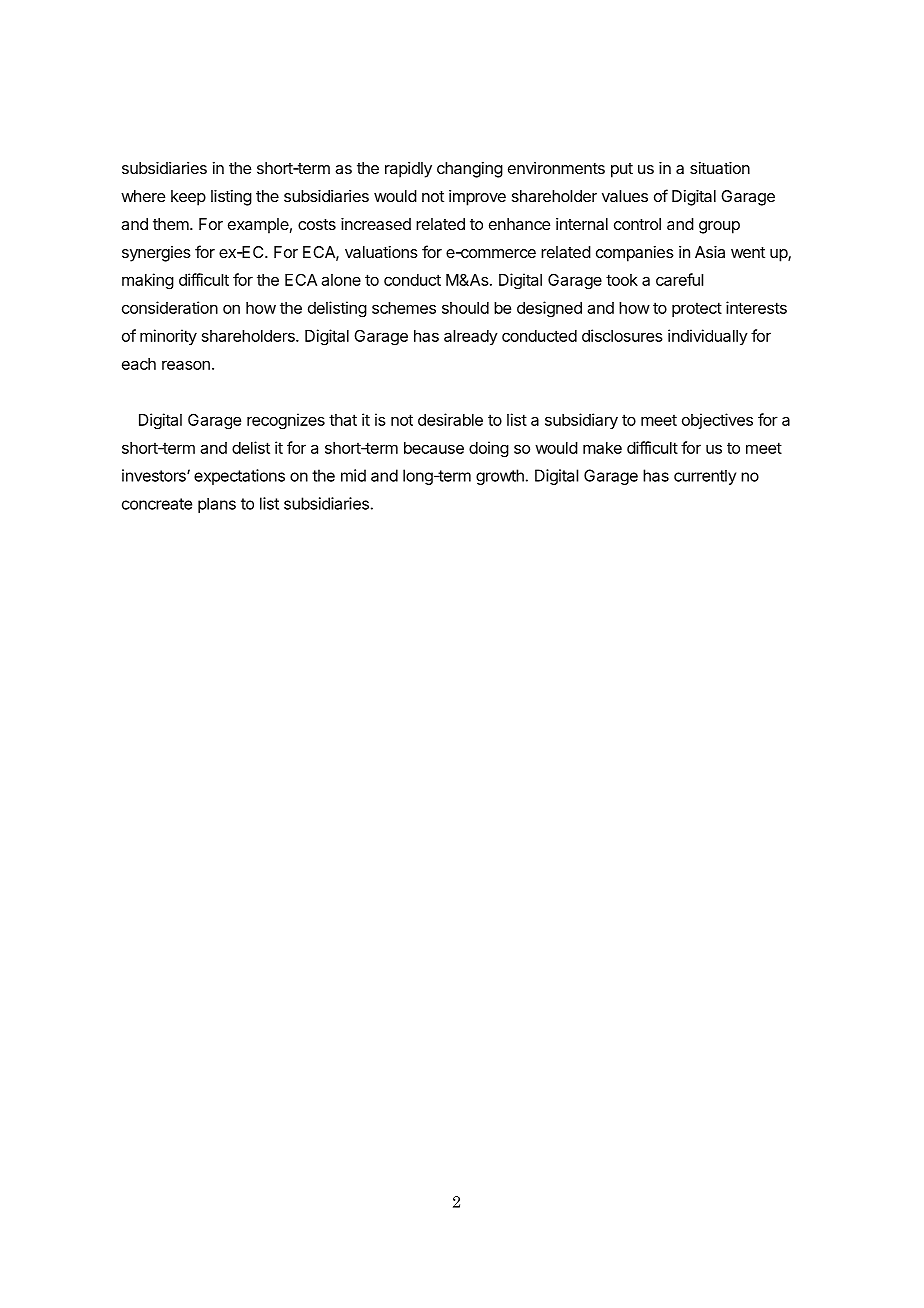 The height and width of the page is (1308, 924). What do you see at coordinates (450, 419) in the page?
I see `desirable` at bounding box center [450, 419].
